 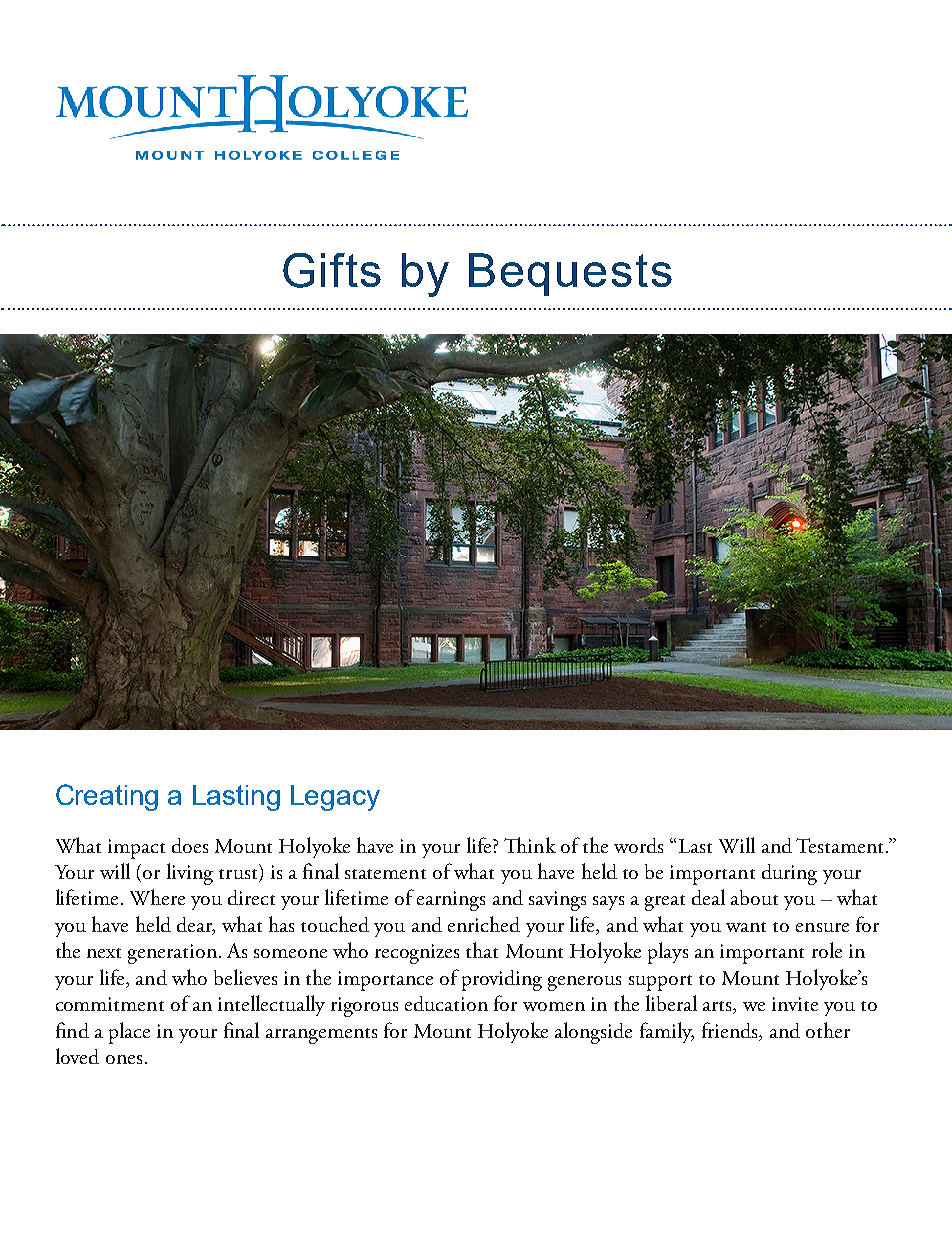 I want to click on Bequests, so click(x=570, y=274).
